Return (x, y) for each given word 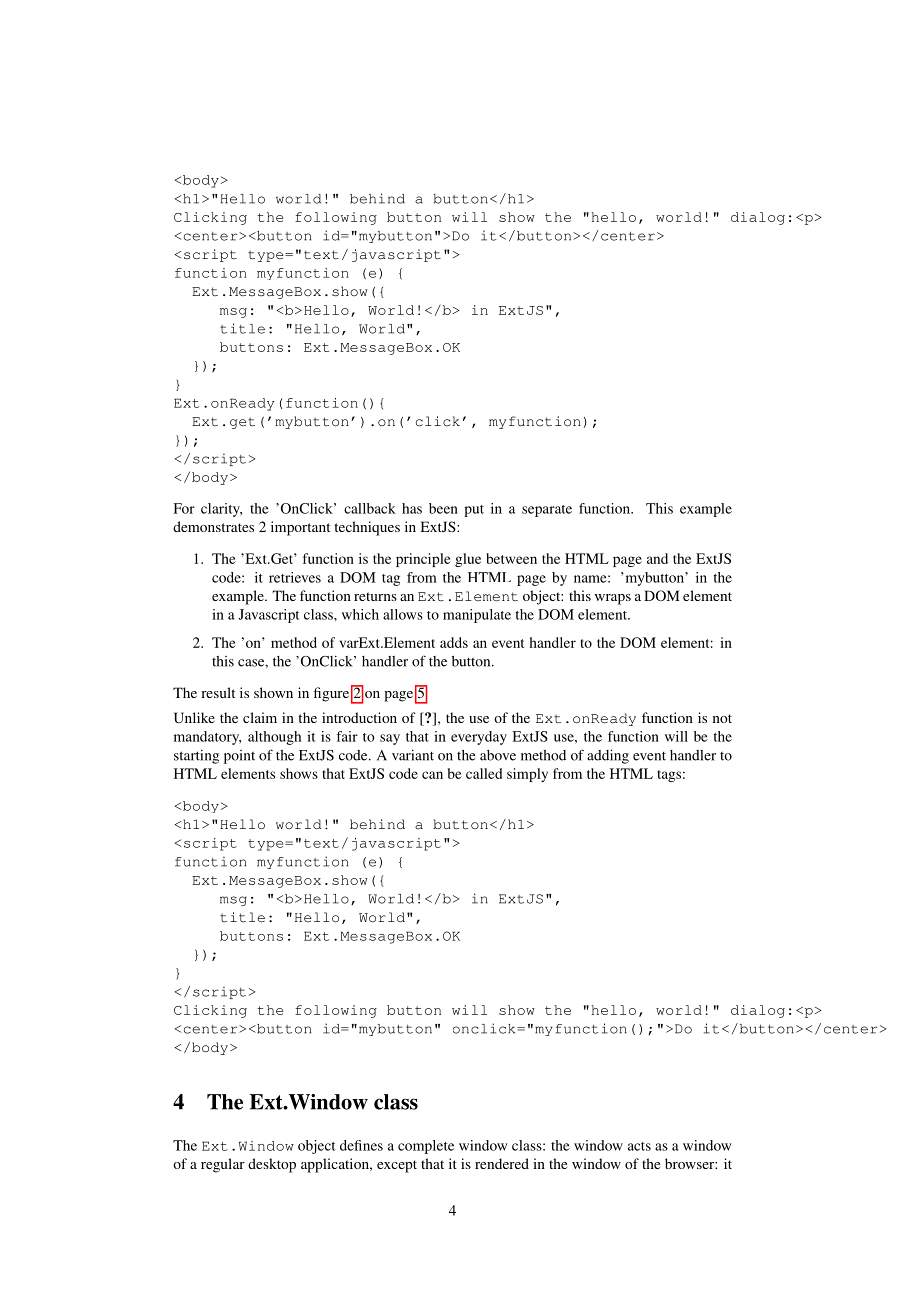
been (443, 508)
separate (547, 511)
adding (608, 756)
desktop (272, 1165)
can (432, 775)
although (274, 738)
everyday (479, 738)
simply (527, 775)
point (239, 757)
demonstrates (213, 526)
